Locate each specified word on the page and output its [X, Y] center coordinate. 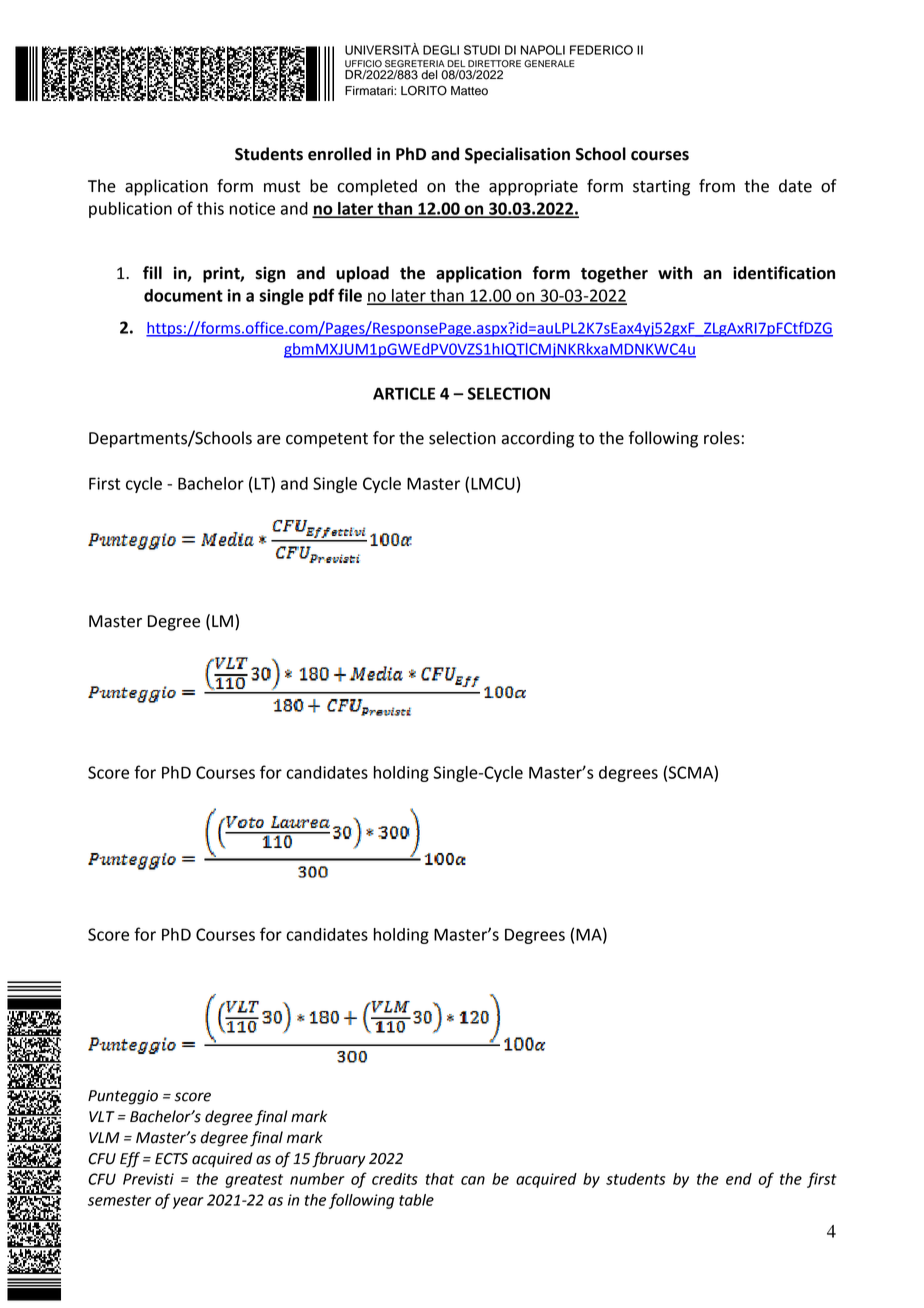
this [210, 208]
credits [395, 1179]
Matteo [469, 91]
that [440, 1179]
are [269, 440]
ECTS [171, 1159]
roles [722, 438]
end [739, 1179]
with [675, 273]
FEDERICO [601, 50]
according [537, 439]
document [183, 295]
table [416, 1200]
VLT [102, 1116]
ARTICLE [404, 393]
